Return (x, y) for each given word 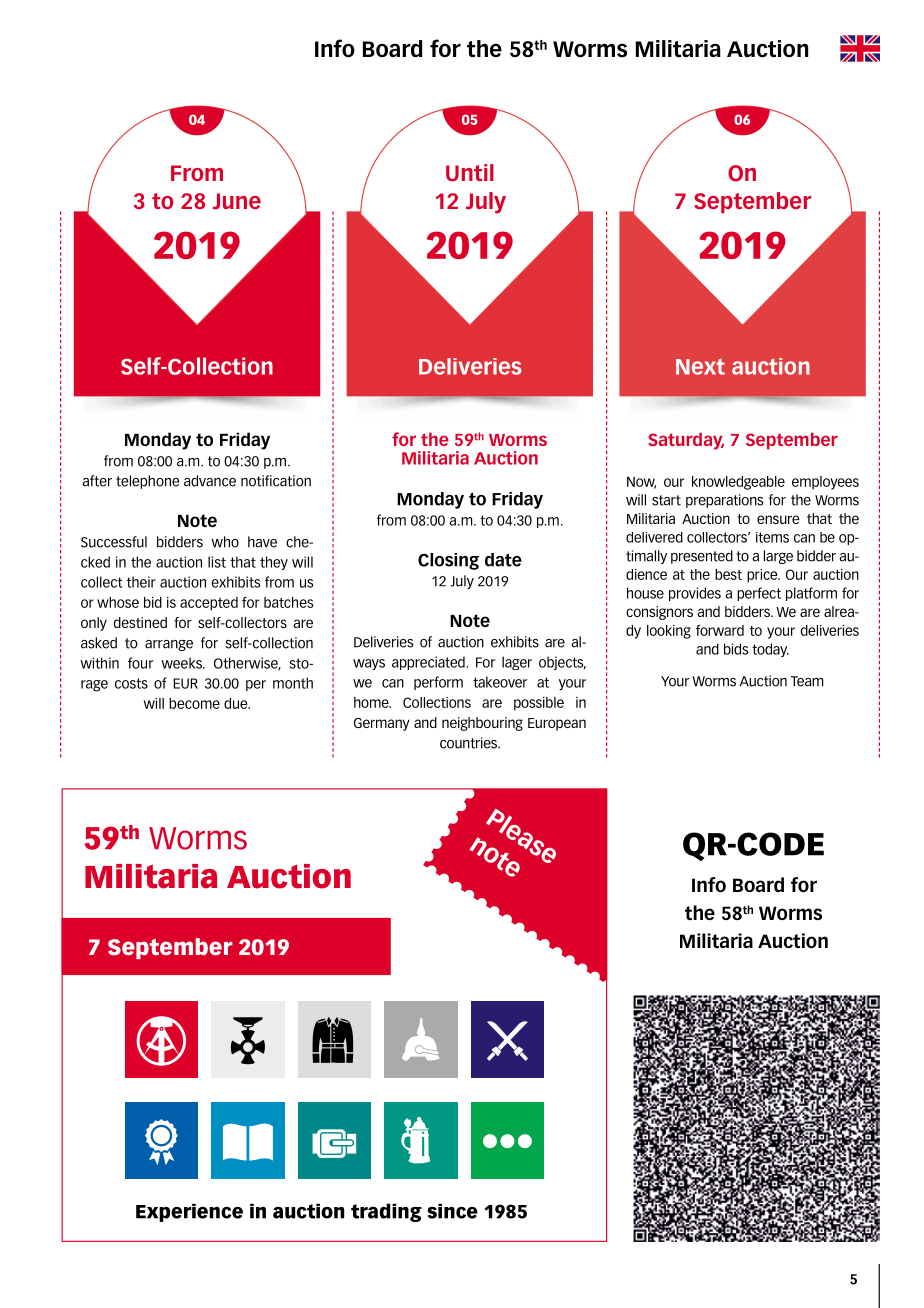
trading (386, 1212)
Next (700, 367)
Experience (189, 1212)
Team (807, 681)
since (452, 1211)
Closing (448, 561)
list (217, 562)
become (194, 703)
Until (470, 173)
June (237, 201)
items (772, 537)
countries (470, 743)
